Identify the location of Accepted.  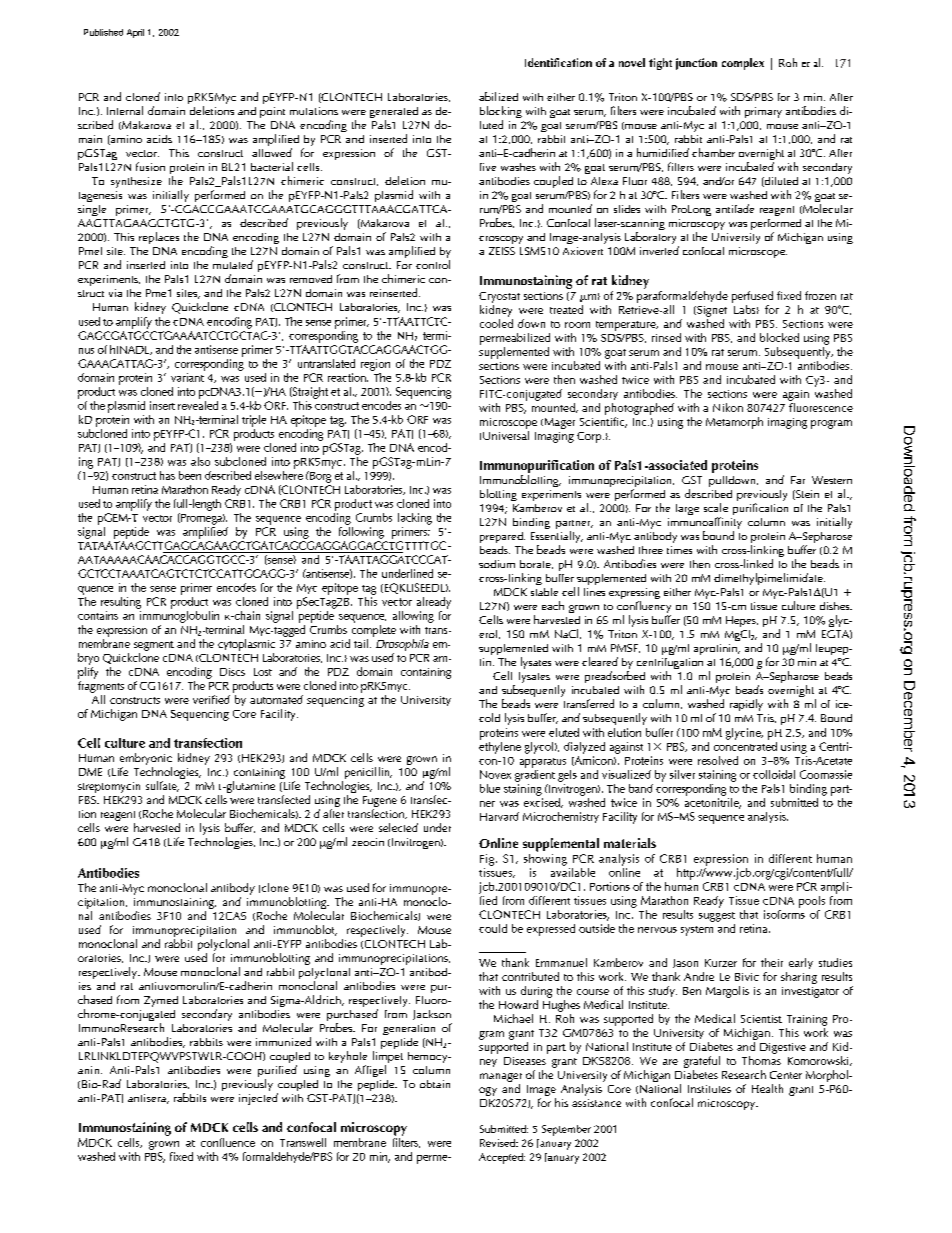
(502, 1158).
